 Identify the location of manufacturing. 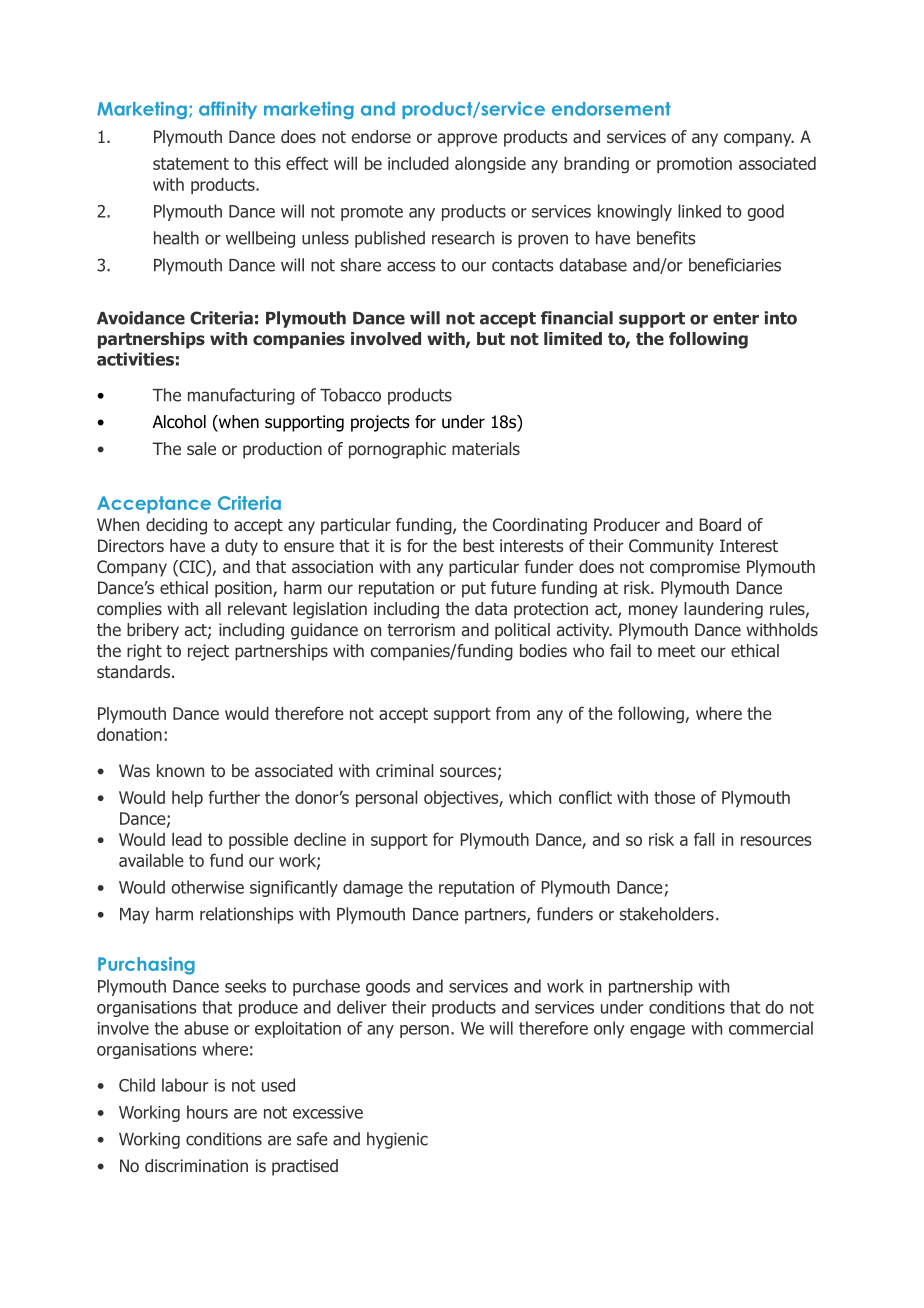
(241, 396).
